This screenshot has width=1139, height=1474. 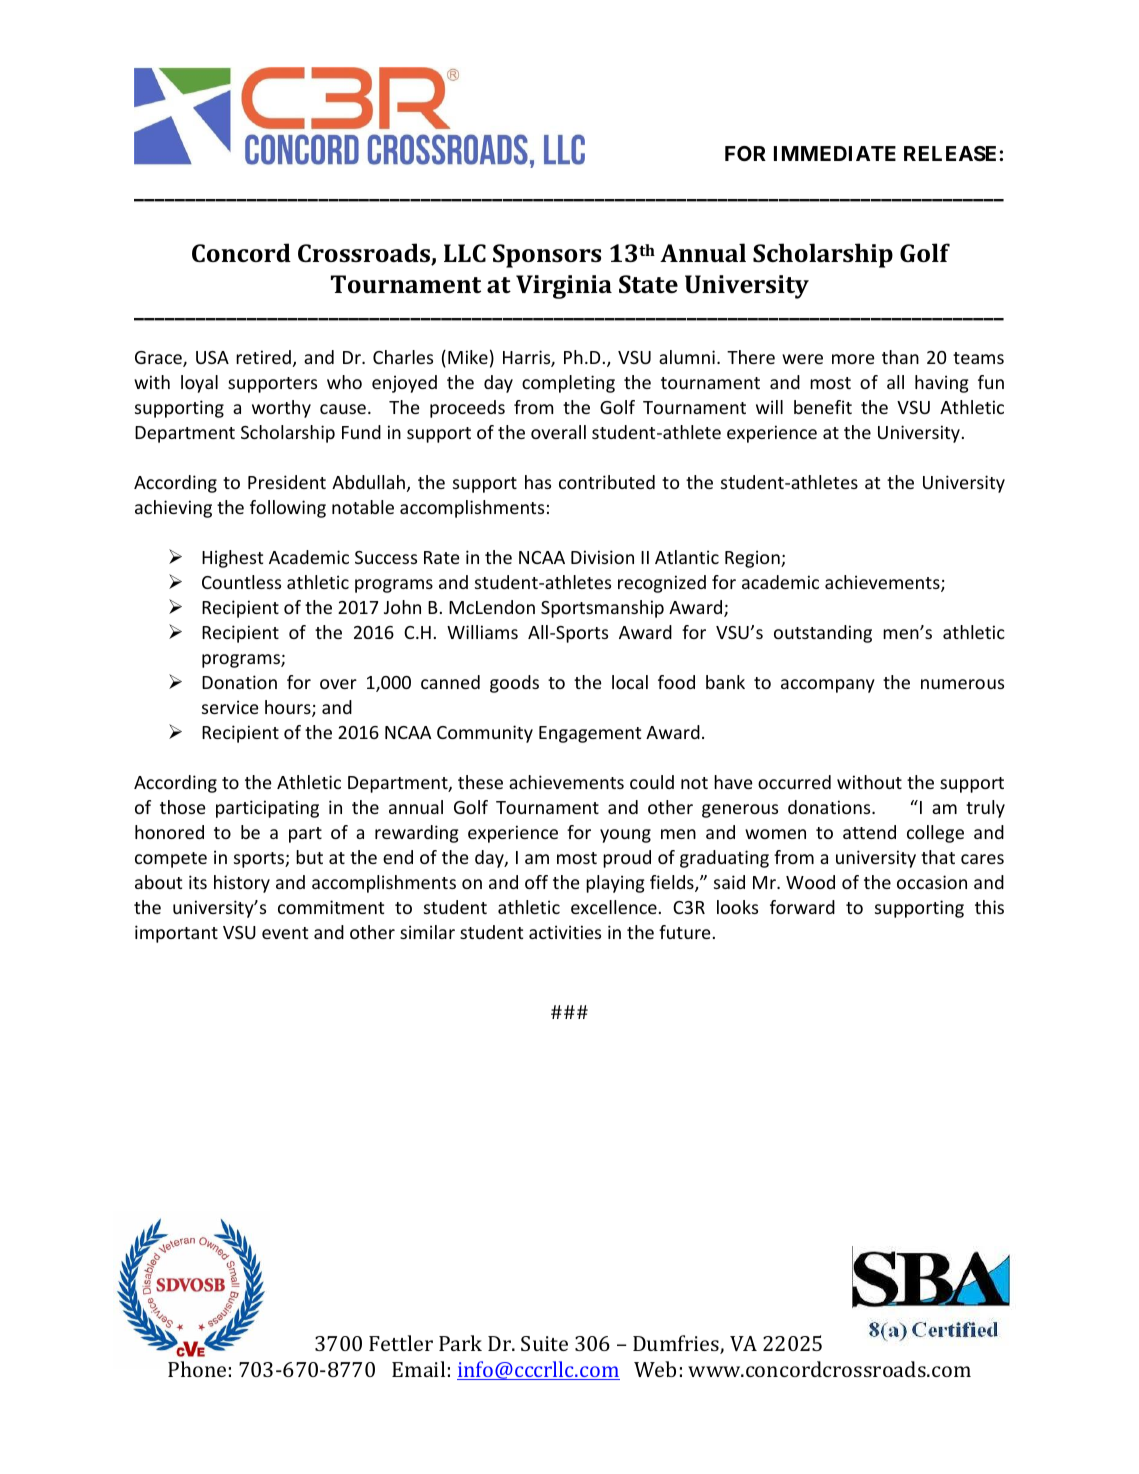 What do you see at coordinates (823, 407) in the screenshot?
I see `benefit` at bounding box center [823, 407].
